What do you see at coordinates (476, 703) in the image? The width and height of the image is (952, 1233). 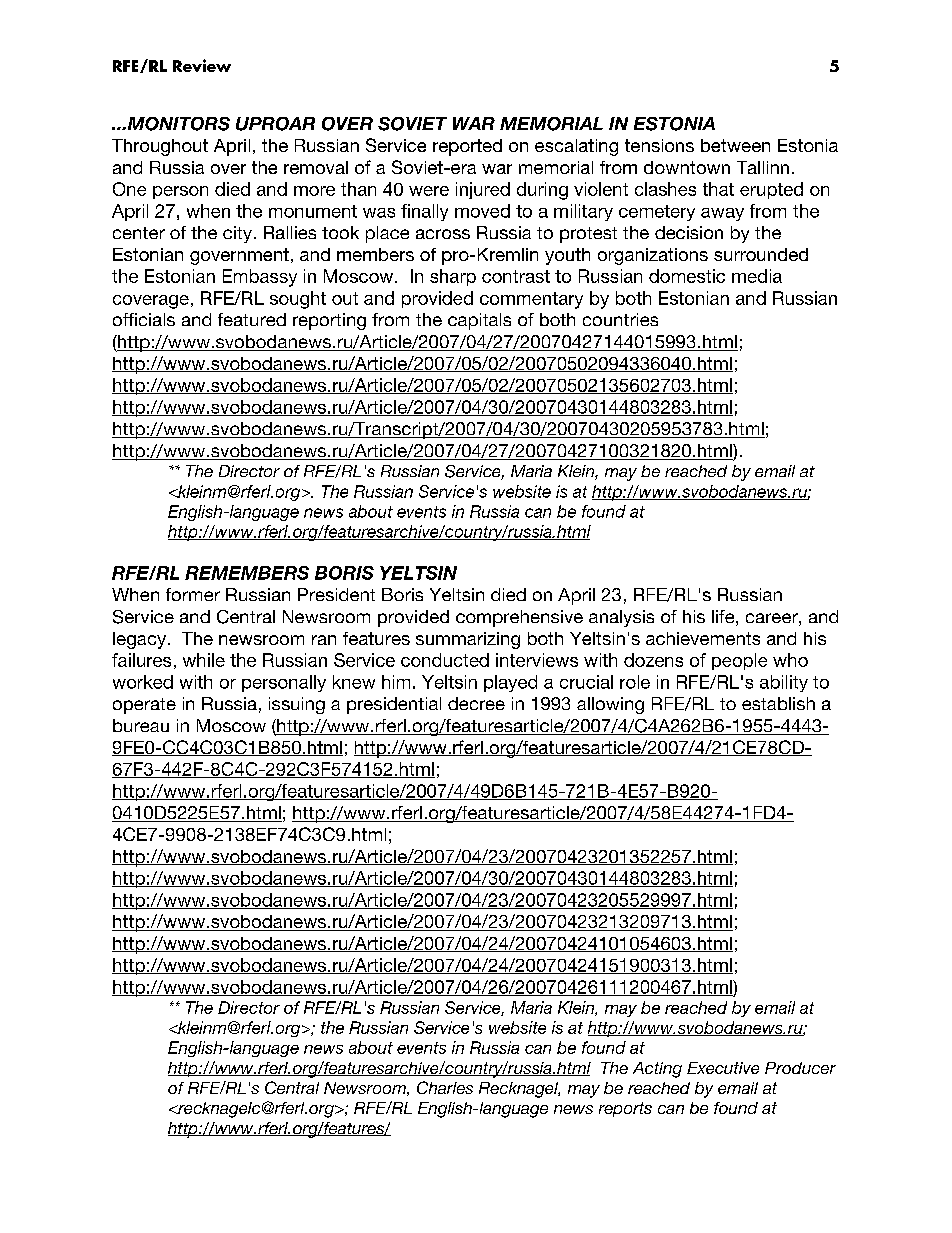 I see `decree` at bounding box center [476, 703].
